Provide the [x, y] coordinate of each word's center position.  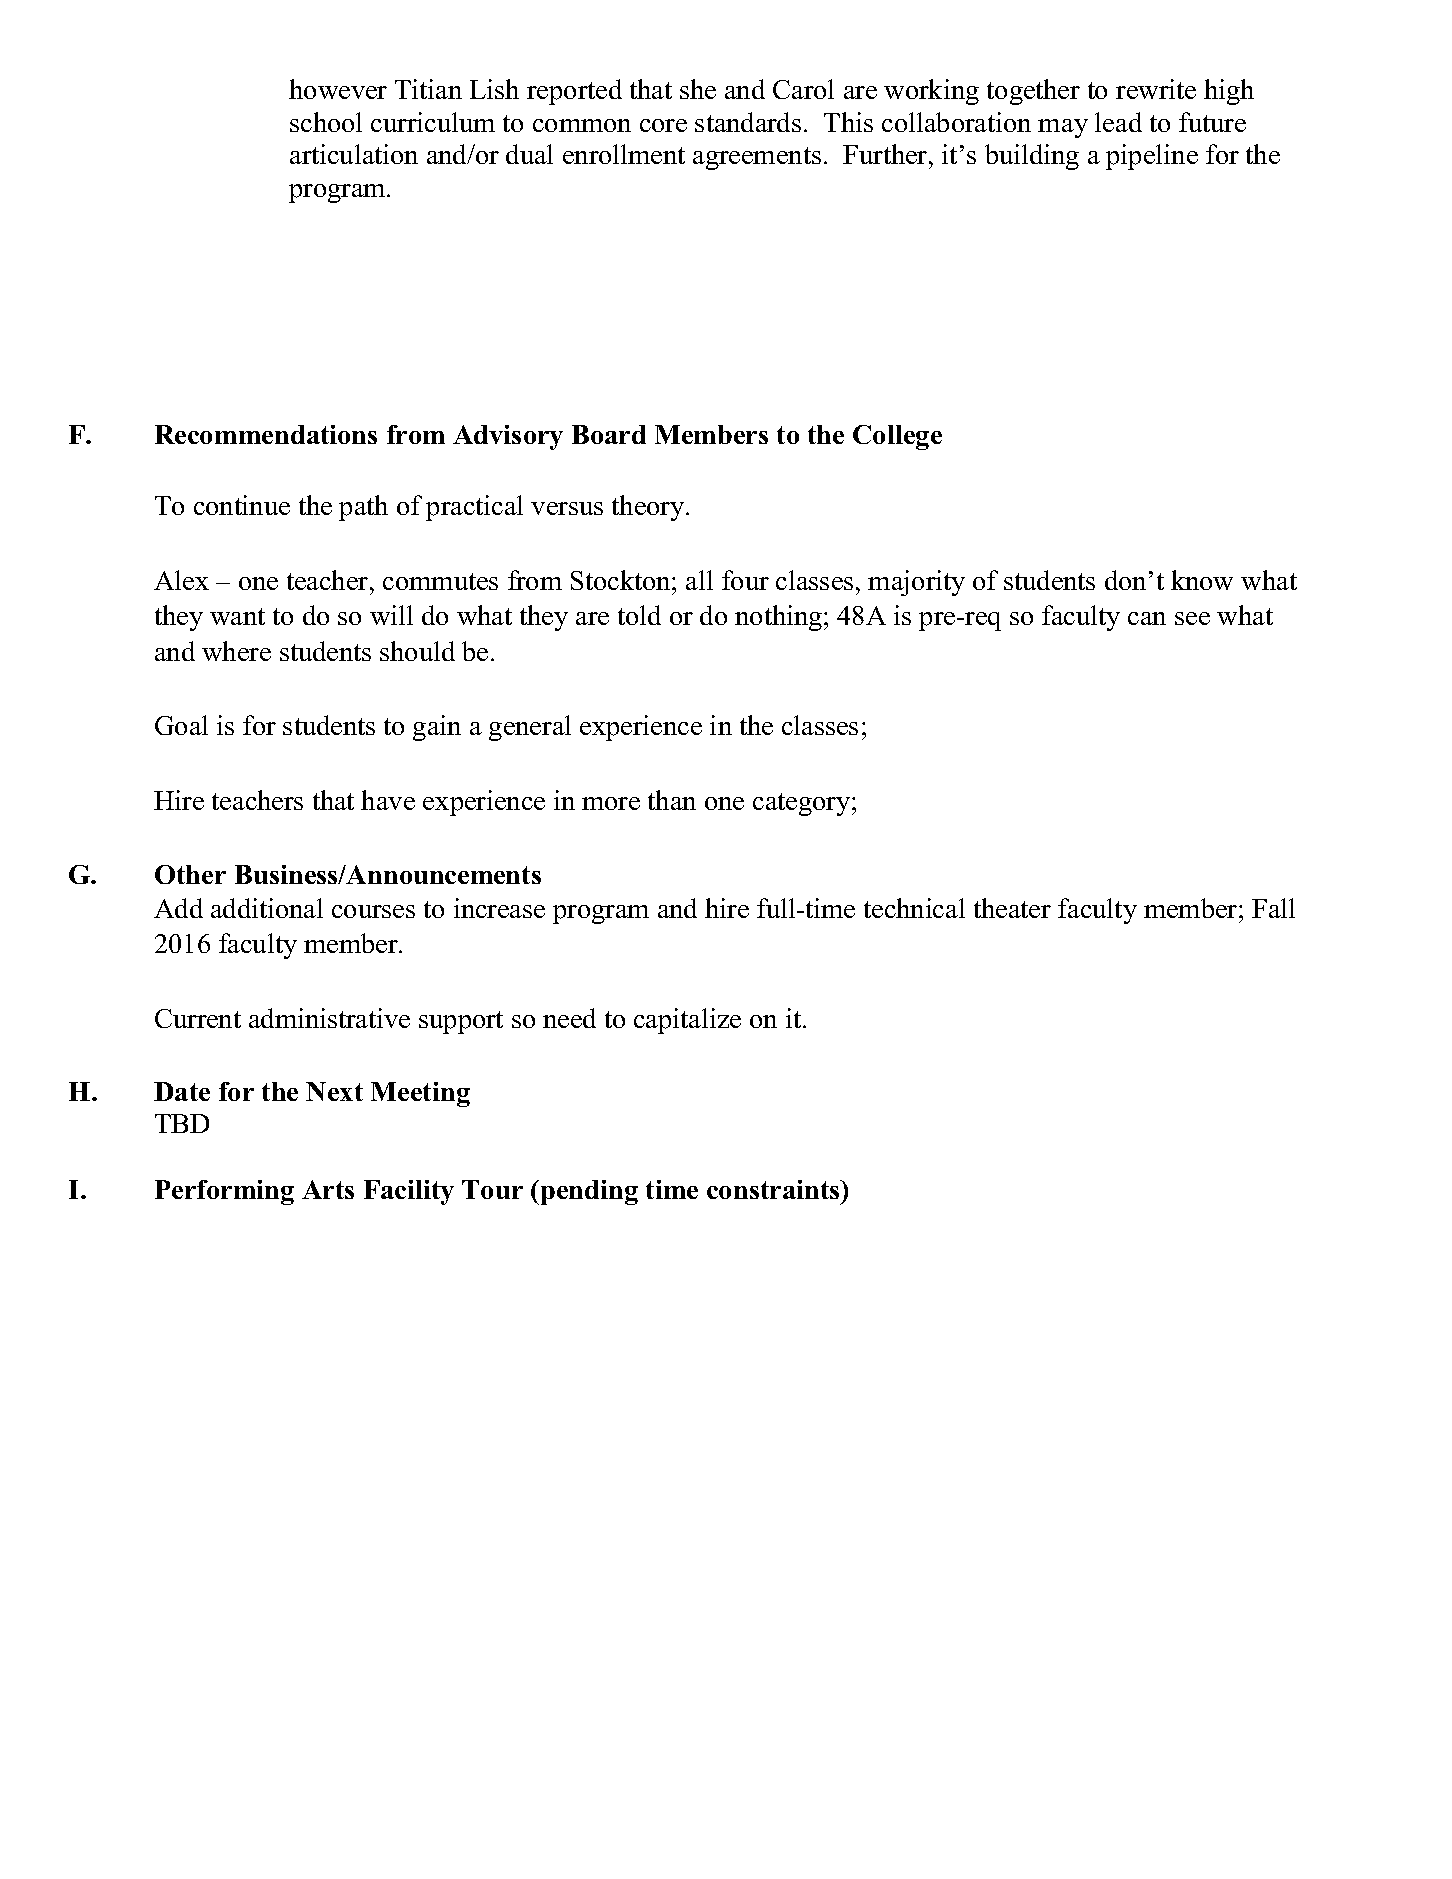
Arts [328, 1189]
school [326, 122]
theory [649, 508]
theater [1012, 908]
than [672, 800]
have [388, 800]
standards [748, 122]
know [1202, 580]
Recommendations [266, 434]
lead [1118, 122]
